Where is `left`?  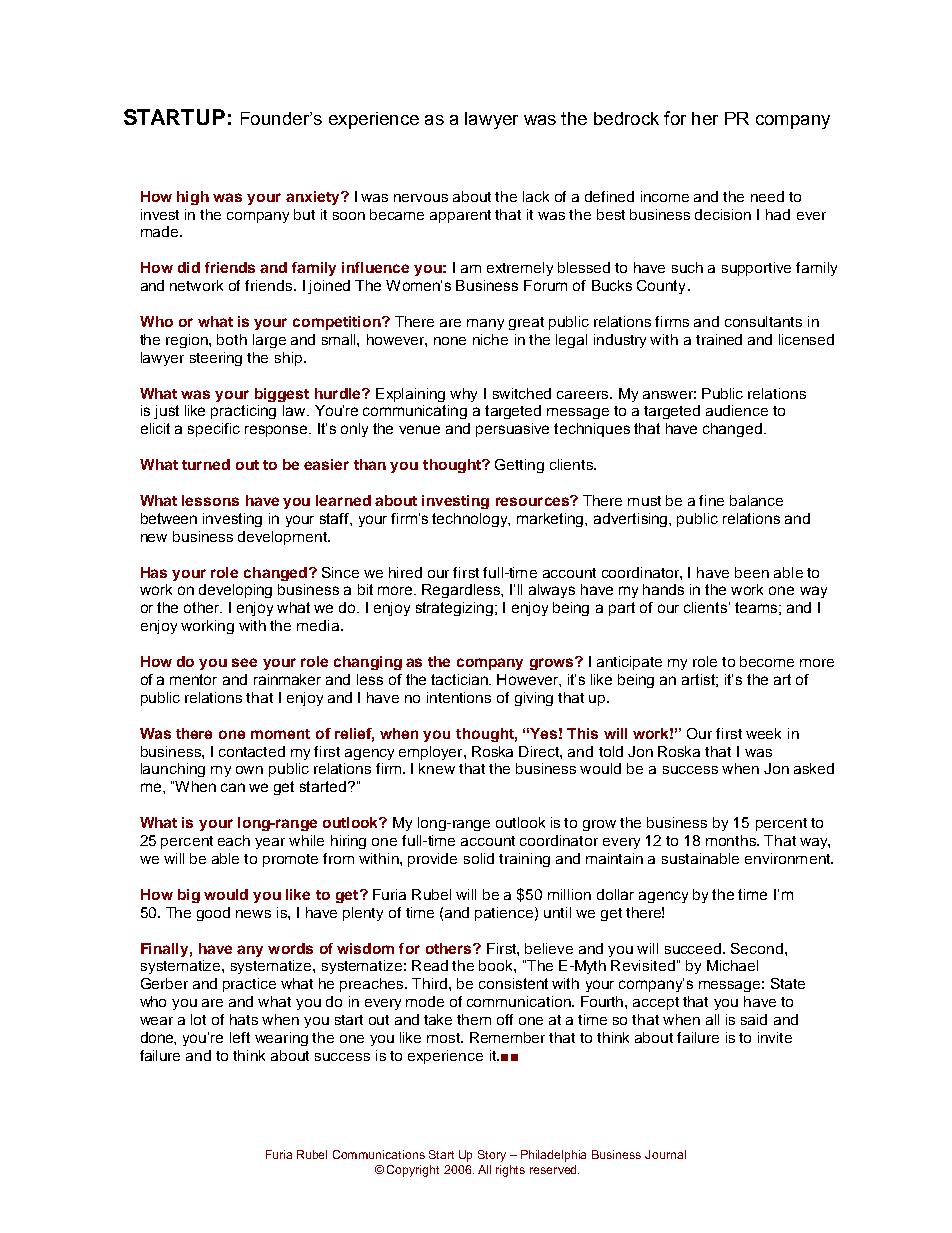
left is located at coordinates (240, 1037).
